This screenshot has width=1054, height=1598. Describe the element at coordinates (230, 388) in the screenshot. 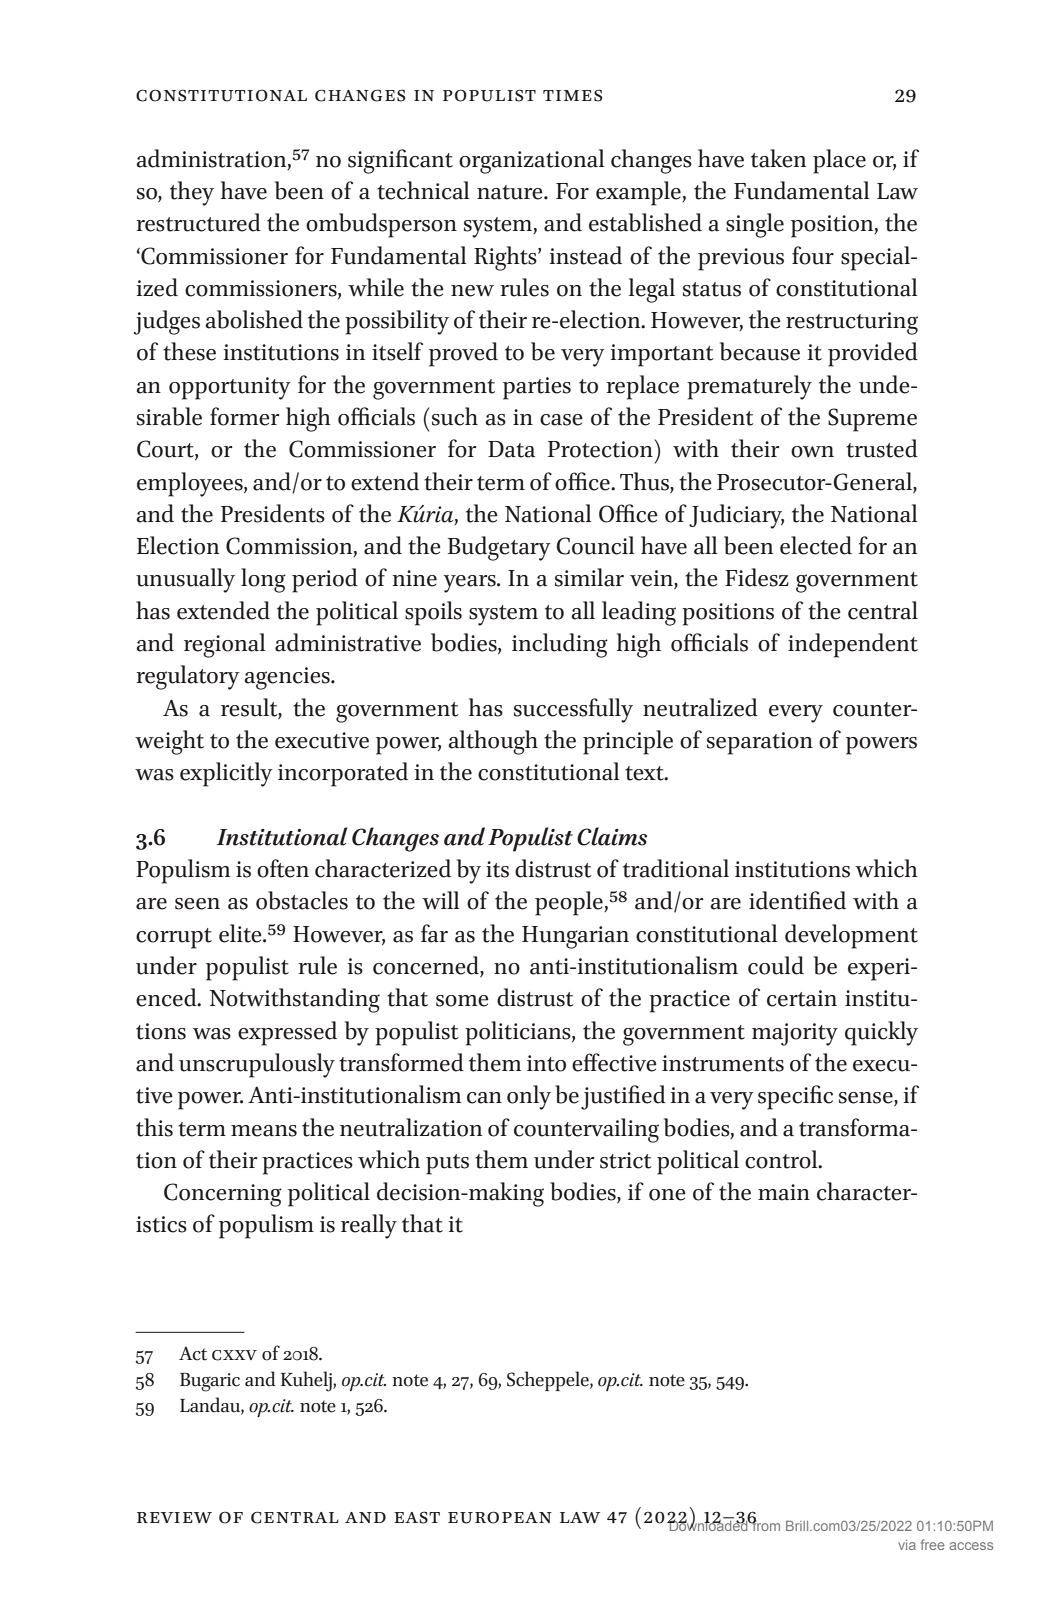

I see `opportunity` at that location.
